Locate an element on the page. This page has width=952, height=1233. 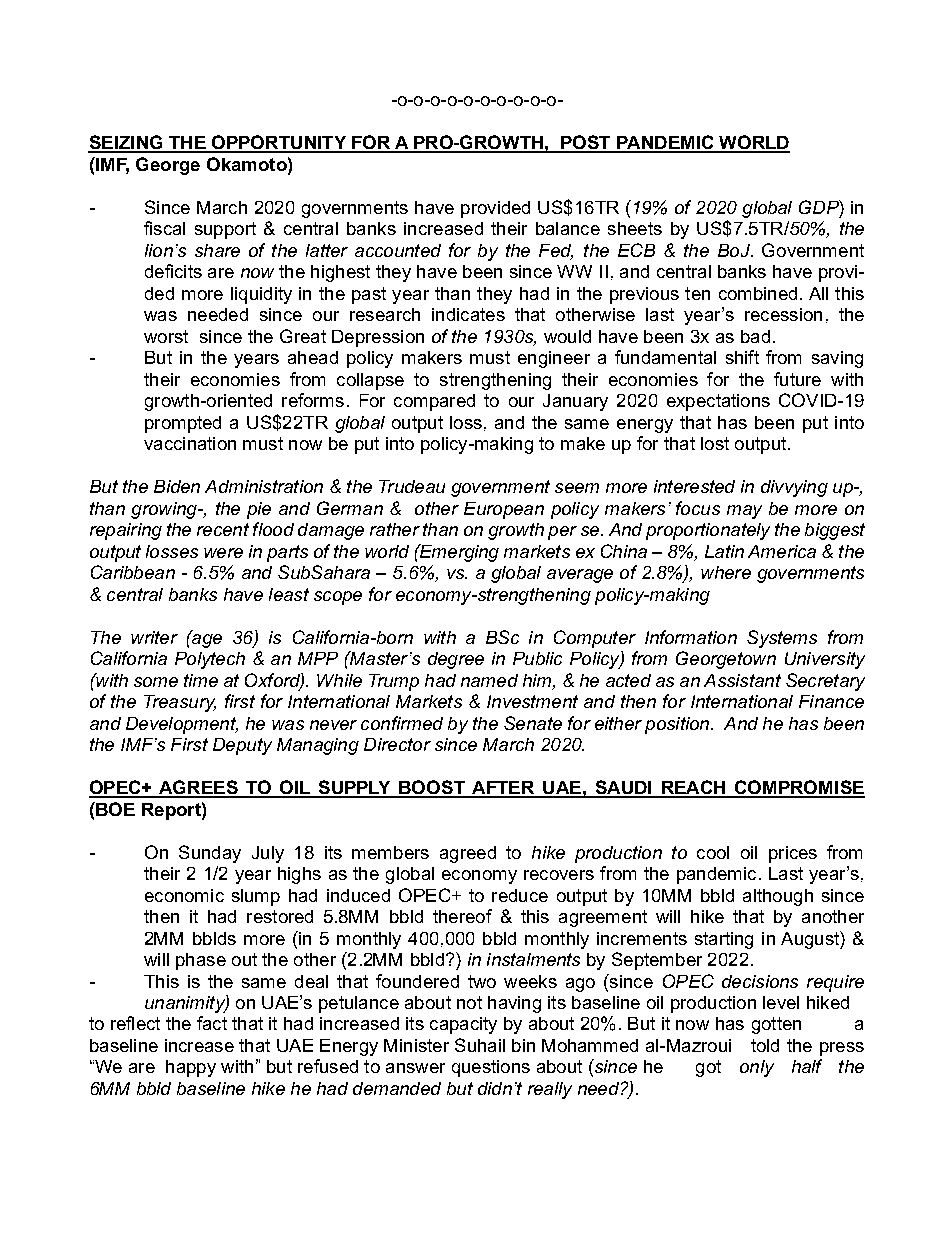
questions is located at coordinates (491, 1068).
